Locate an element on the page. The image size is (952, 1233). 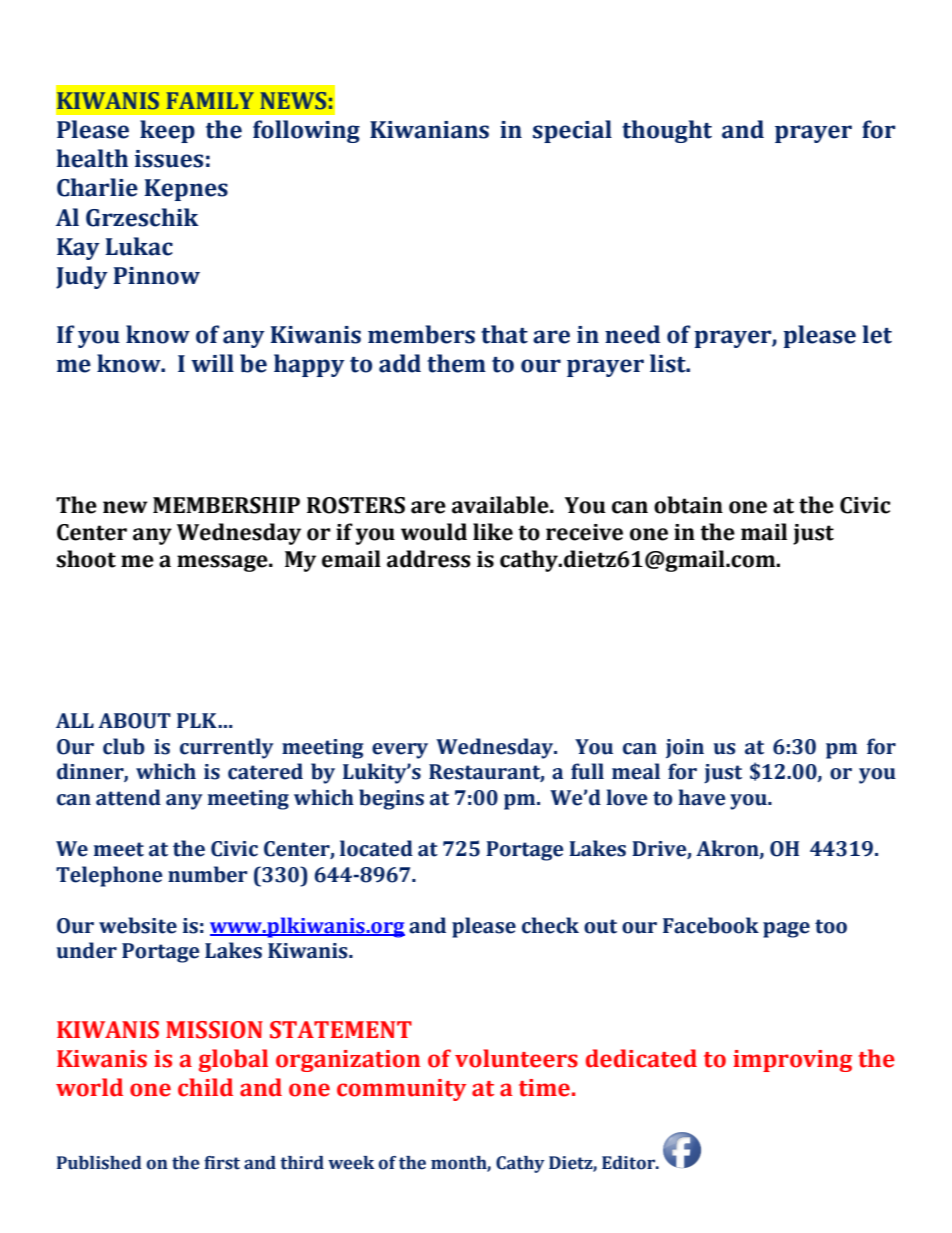
thought is located at coordinates (667, 131).
